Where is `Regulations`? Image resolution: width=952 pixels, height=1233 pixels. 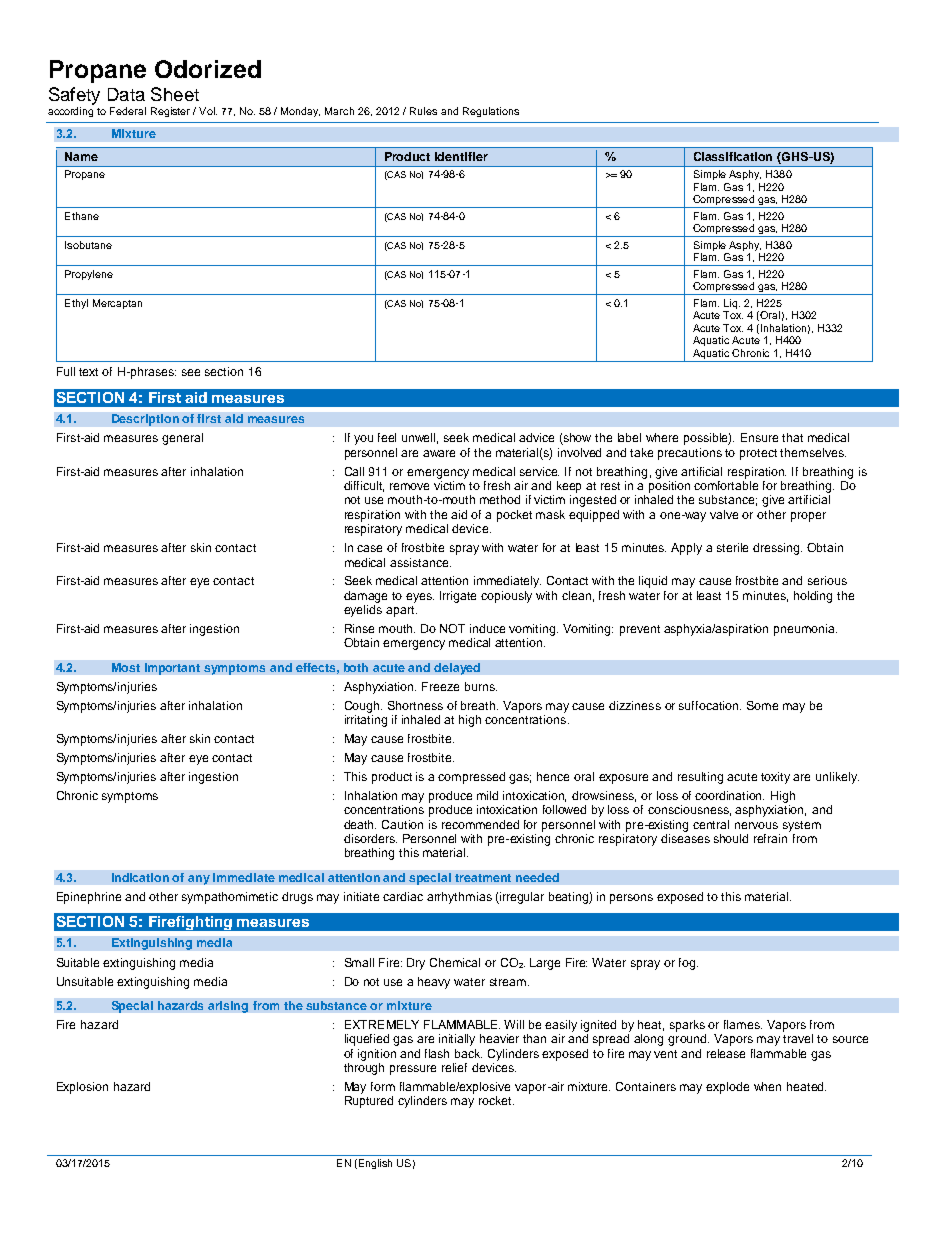
Regulations is located at coordinates (491, 112).
